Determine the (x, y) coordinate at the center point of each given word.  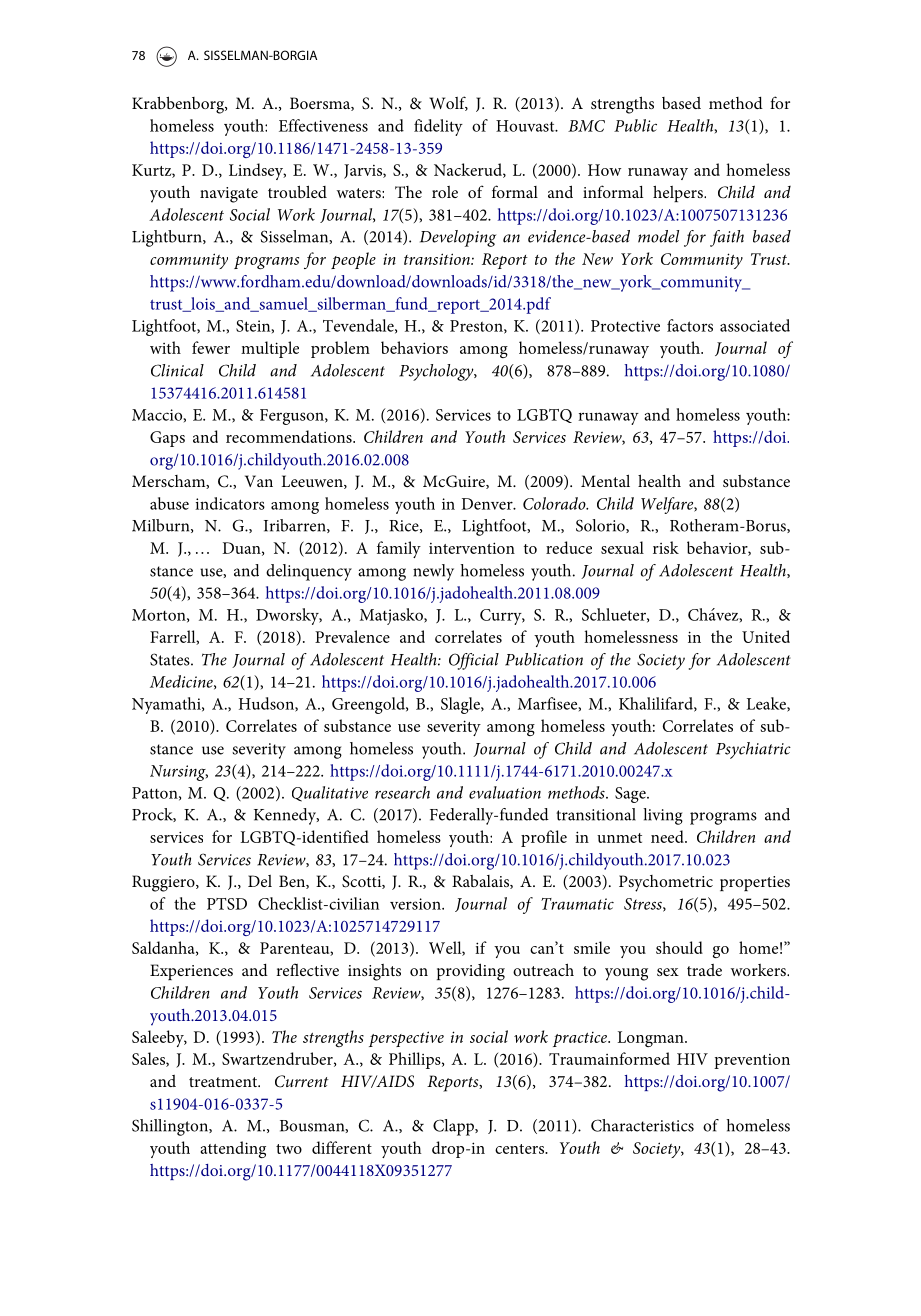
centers (521, 1149)
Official (474, 661)
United (766, 636)
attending (233, 1149)
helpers (679, 193)
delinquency (309, 572)
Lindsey (257, 171)
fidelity (438, 127)
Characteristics (642, 1125)
